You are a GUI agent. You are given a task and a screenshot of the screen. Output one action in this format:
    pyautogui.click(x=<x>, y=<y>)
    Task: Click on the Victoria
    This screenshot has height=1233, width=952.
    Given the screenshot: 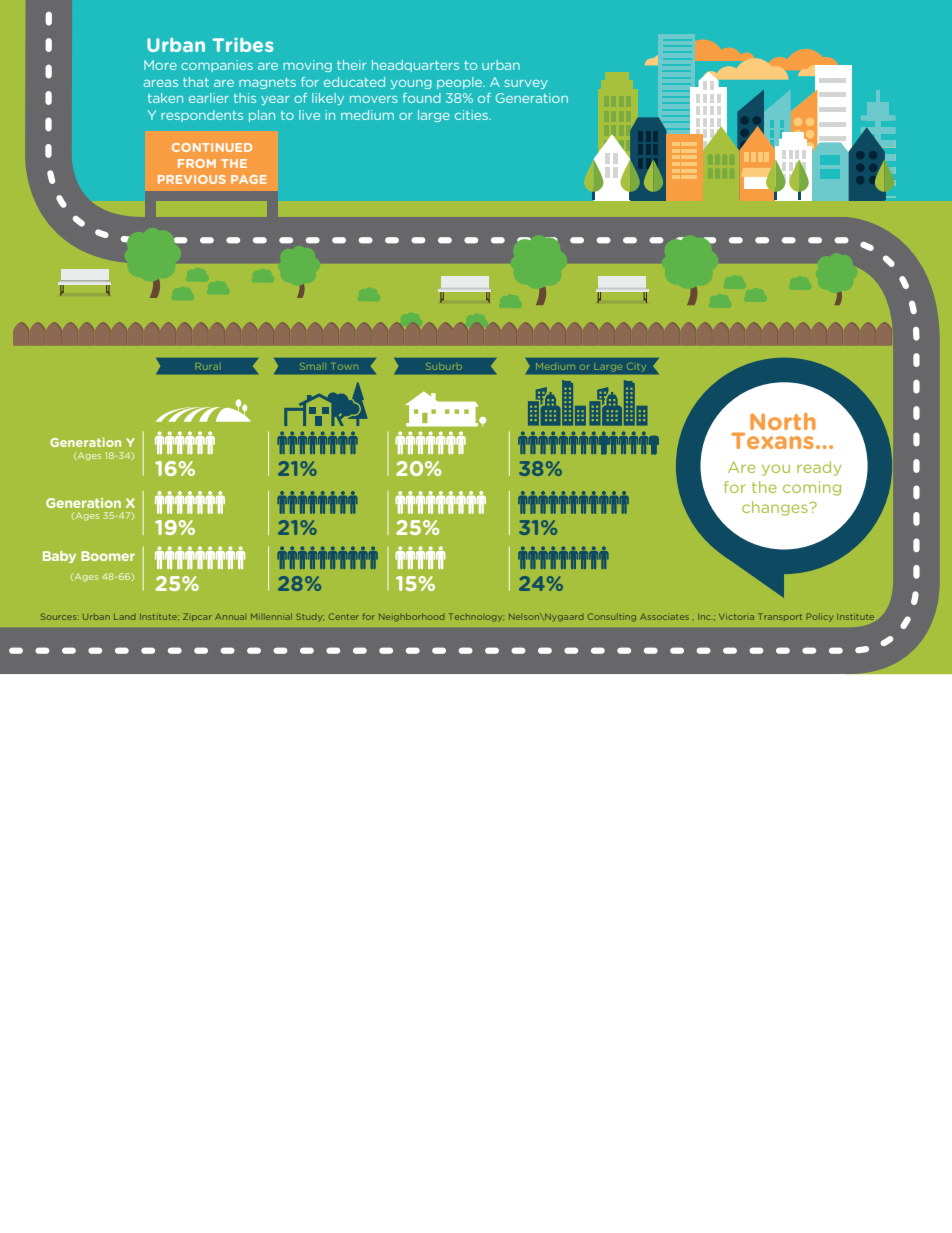 What is the action you would take?
    pyautogui.click(x=736, y=617)
